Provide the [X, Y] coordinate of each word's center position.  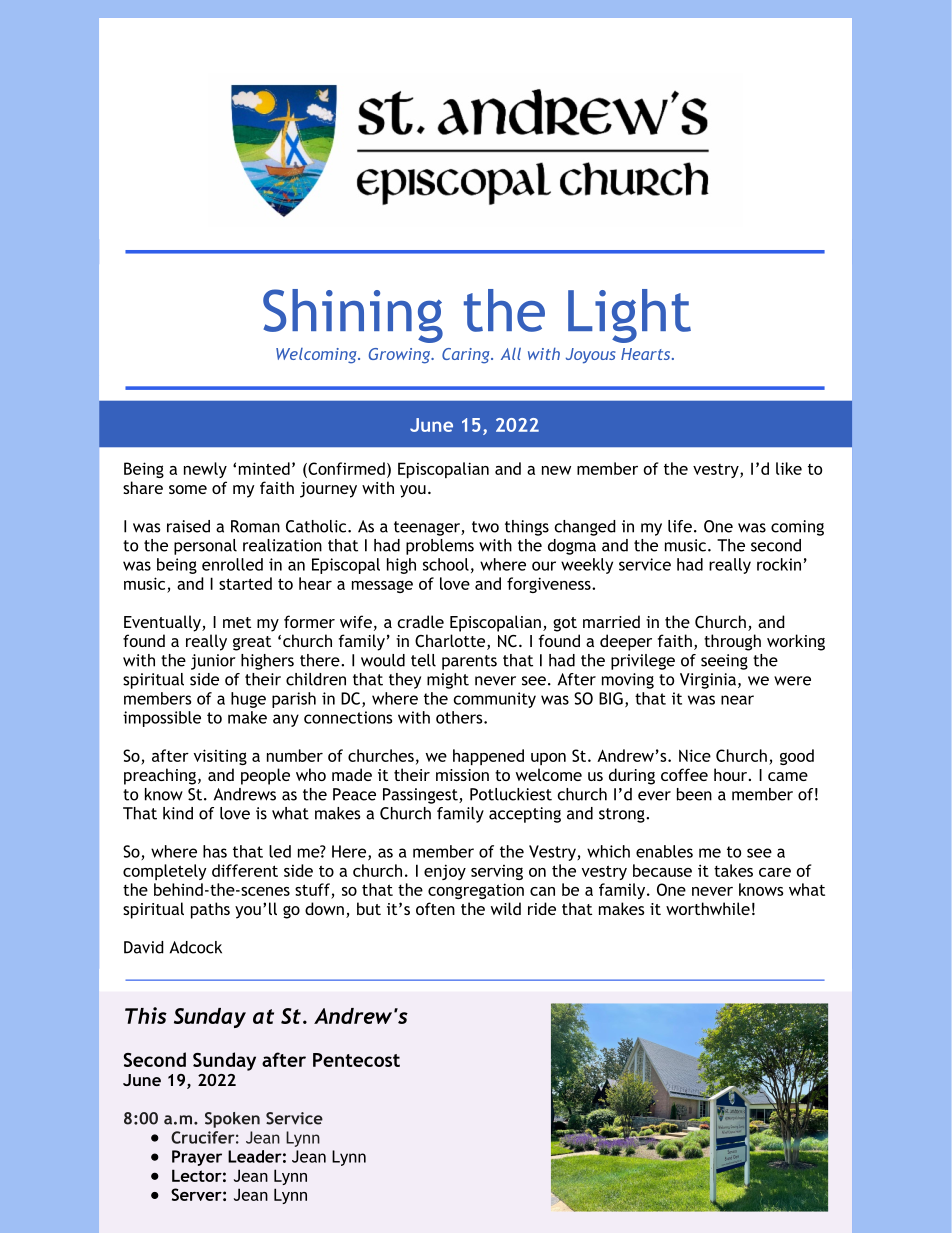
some [188, 489]
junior [213, 662]
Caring [467, 356]
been [694, 794]
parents [469, 662]
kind [178, 813]
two [485, 527]
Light [629, 316]
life [680, 526]
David [144, 947]
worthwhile [708, 908]
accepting [525, 815]
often [435, 908]
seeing [724, 662]
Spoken [232, 1120]
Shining [353, 316]
